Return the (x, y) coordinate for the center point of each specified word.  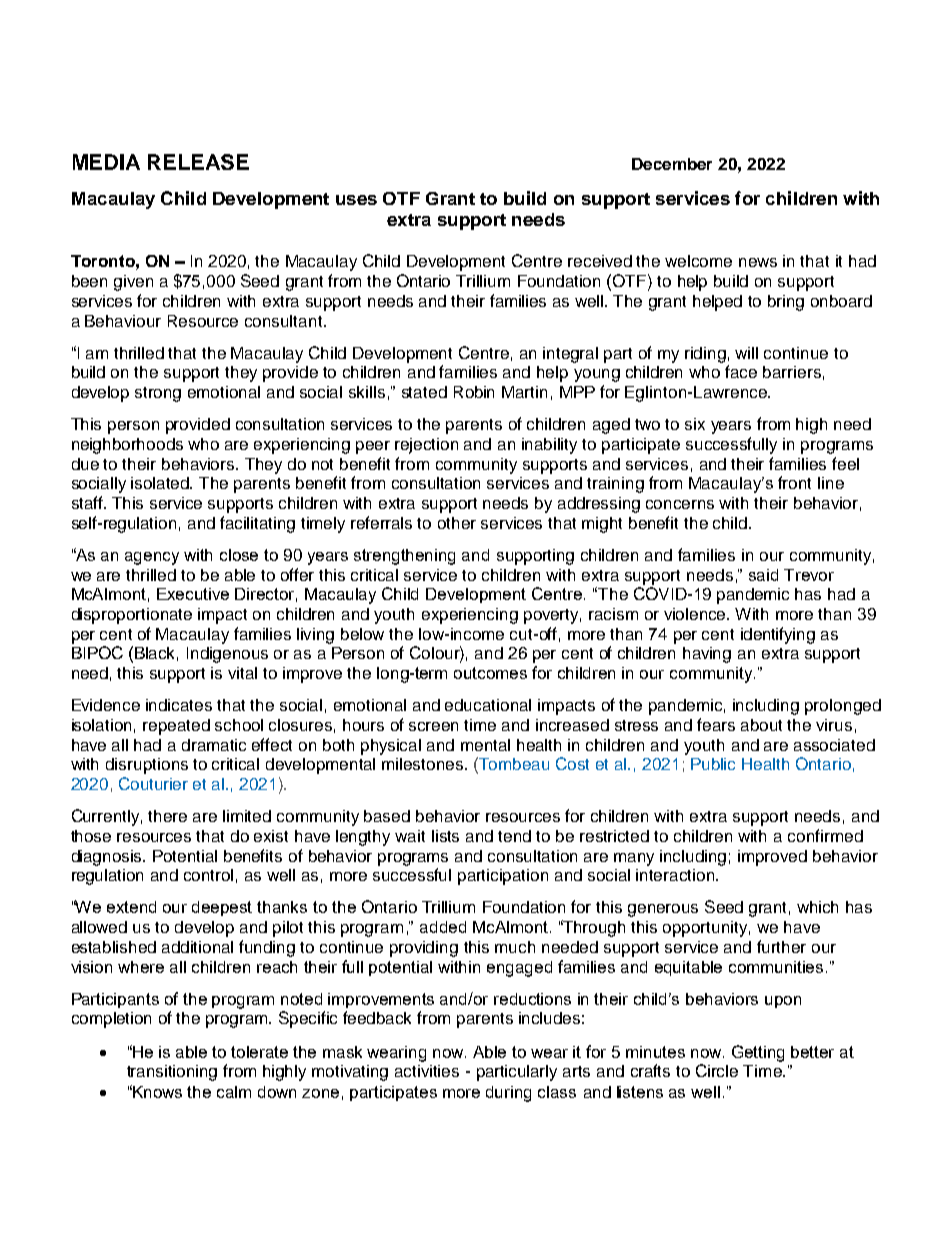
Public (713, 764)
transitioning (172, 1073)
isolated (161, 483)
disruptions (147, 766)
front (794, 482)
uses (356, 200)
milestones (422, 764)
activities (427, 1071)
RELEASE (198, 162)
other (457, 523)
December (672, 164)
